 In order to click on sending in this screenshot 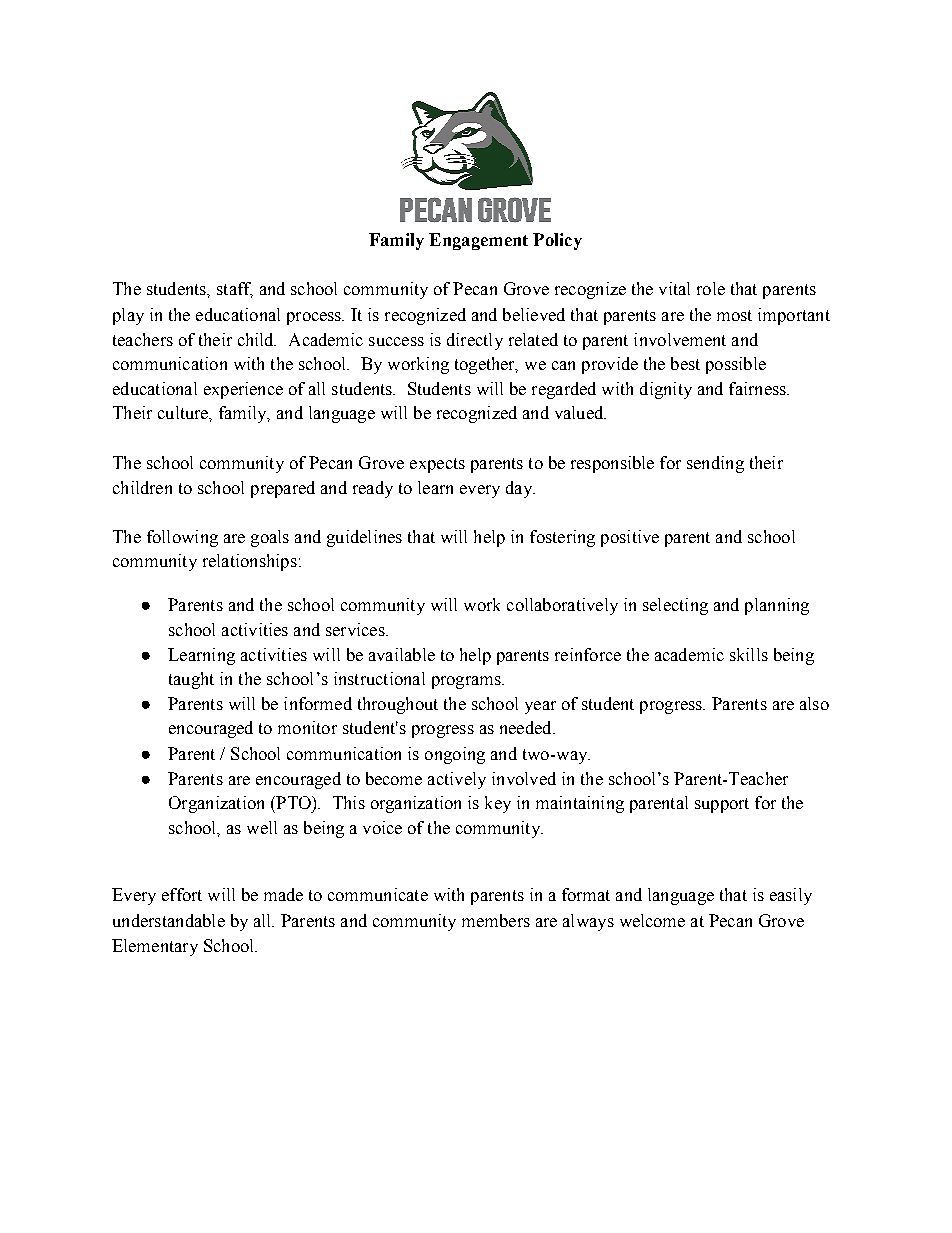, I will do `click(715, 464)`.
